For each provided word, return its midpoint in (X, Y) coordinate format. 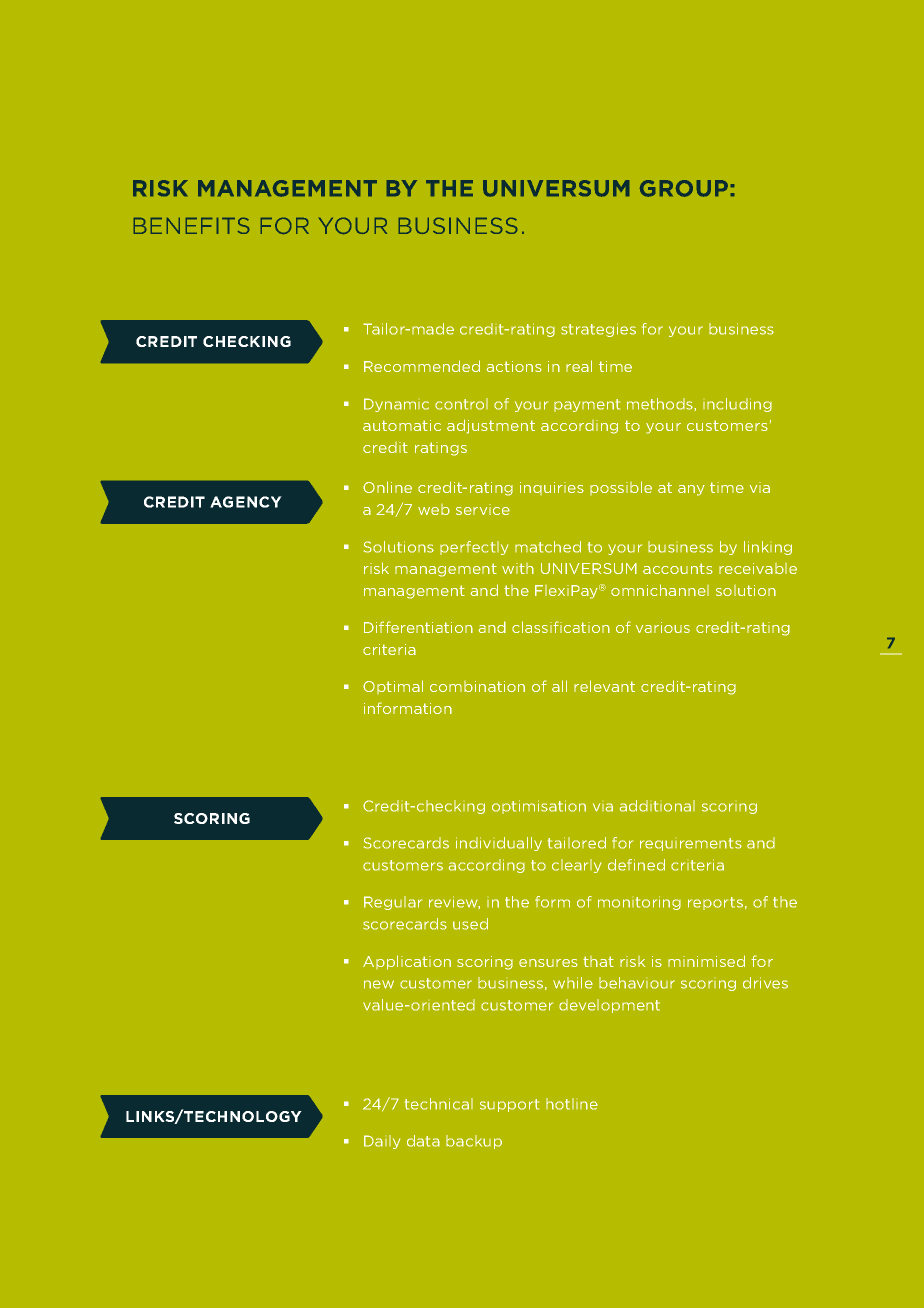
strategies (598, 330)
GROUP (684, 188)
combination (477, 686)
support (509, 1105)
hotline (572, 1104)
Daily (382, 1142)
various (663, 627)
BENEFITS (191, 226)
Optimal (393, 687)
